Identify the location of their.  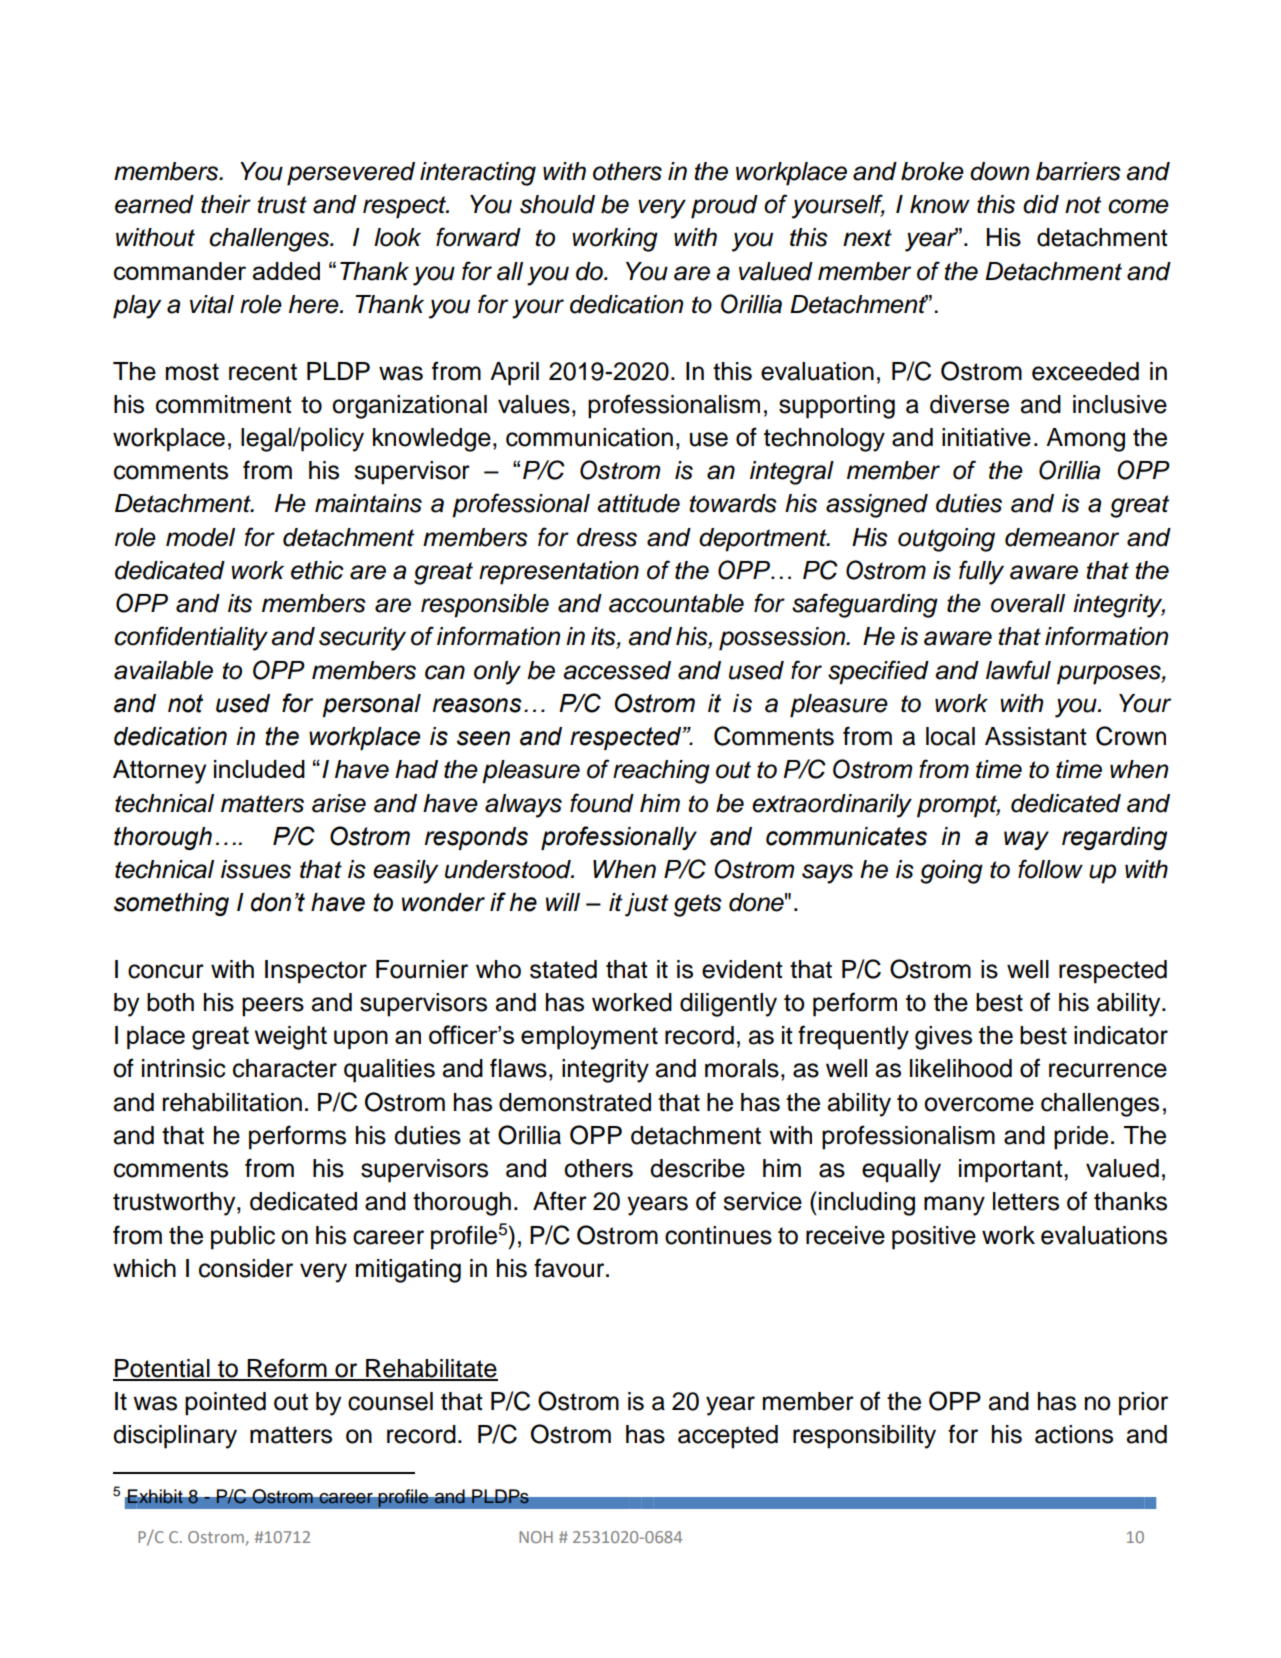
(226, 204).
